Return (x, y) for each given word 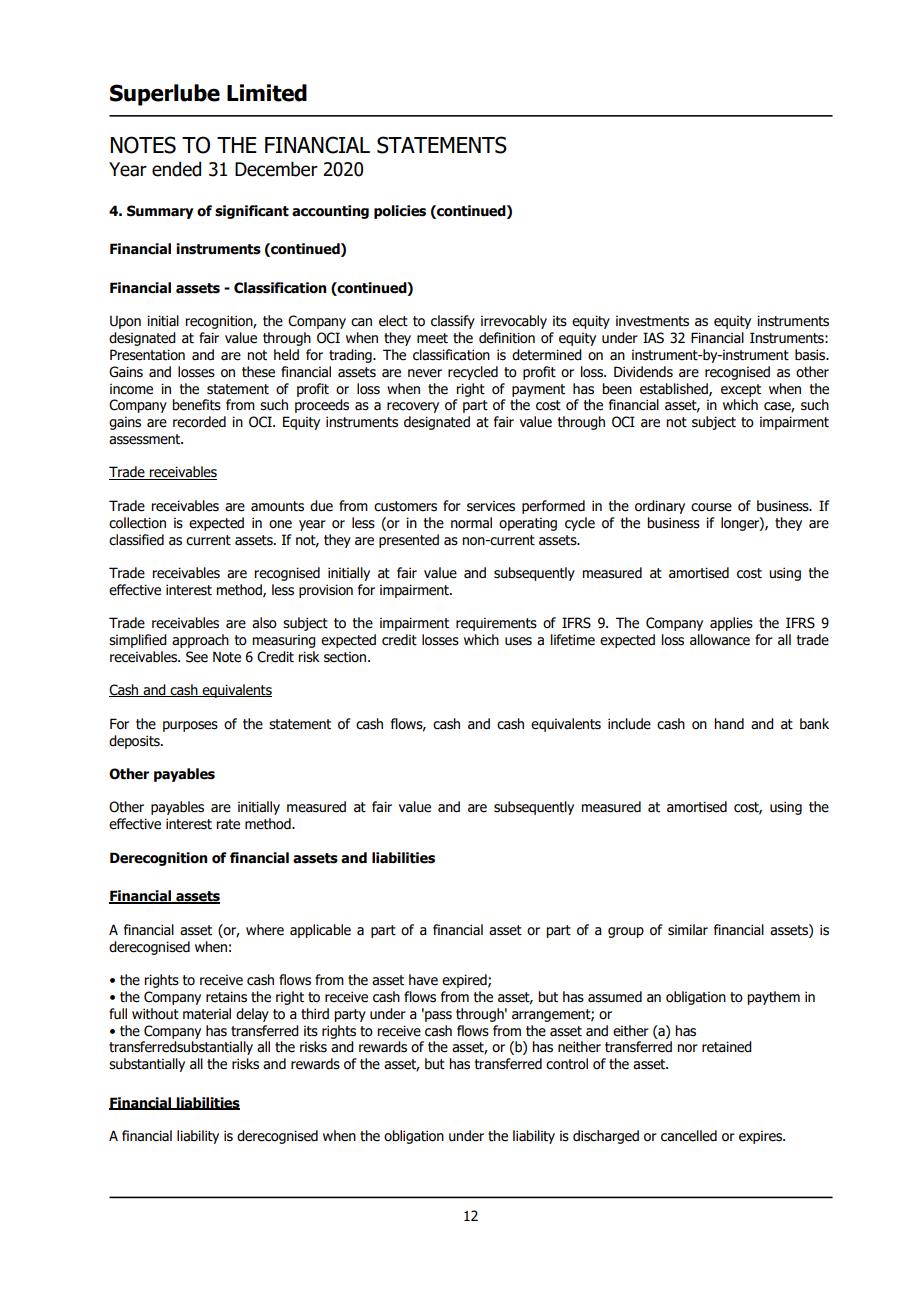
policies (400, 212)
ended (176, 169)
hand (729, 724)
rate (228, 824)
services (491, 506)
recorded (199, 422)
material (207, 1014)
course (711, 507)
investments (652, 321)
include (629, 724)
